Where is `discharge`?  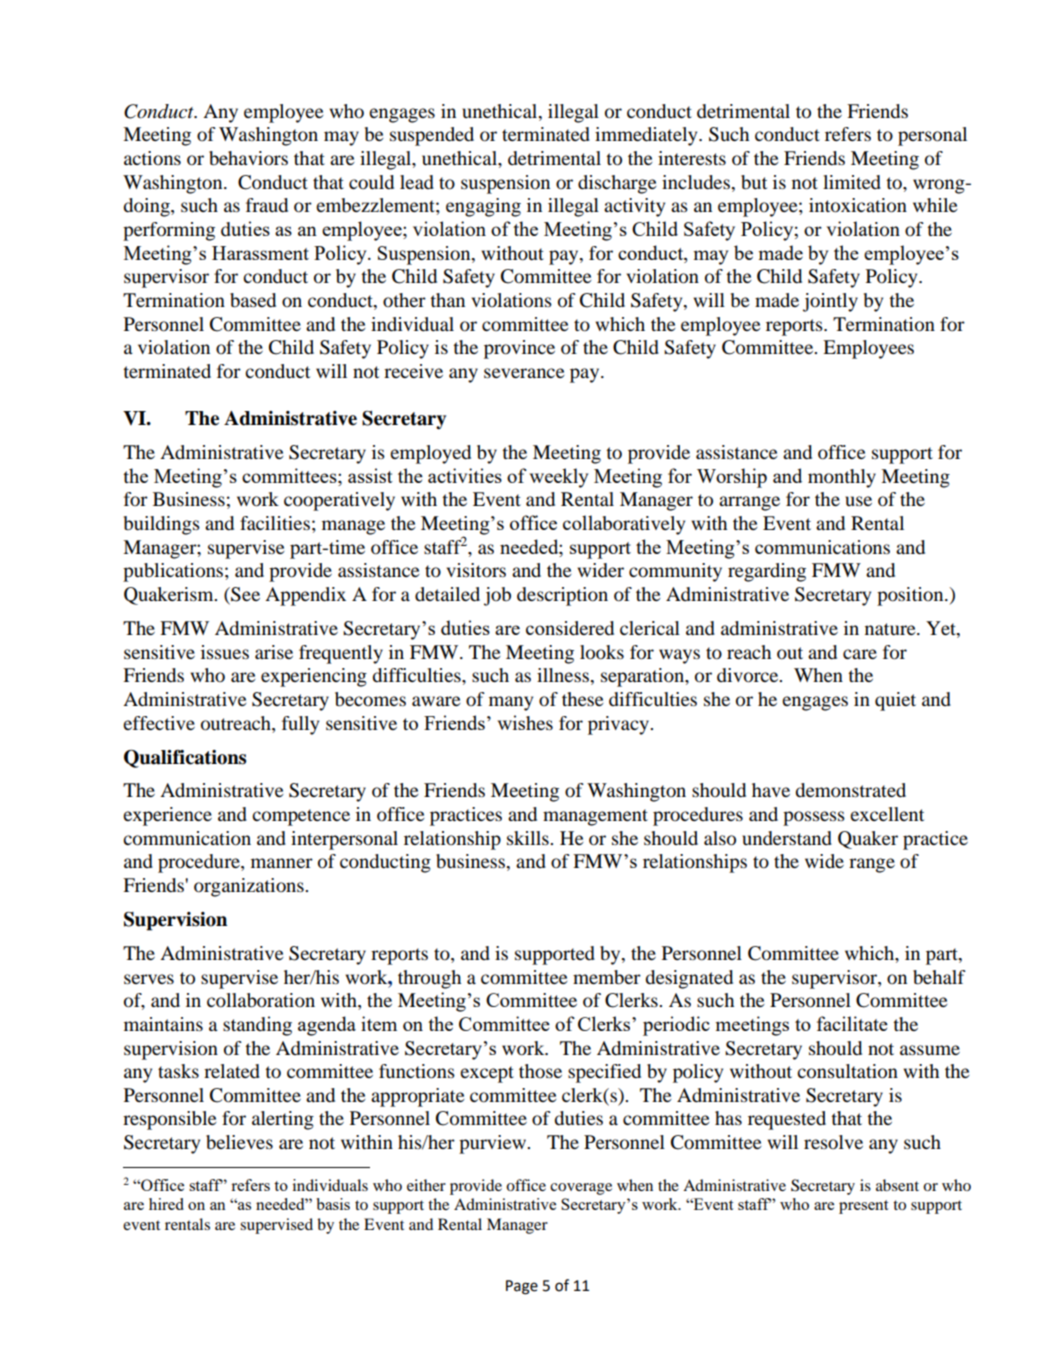 discharge is located at coordinates (617, 184).
